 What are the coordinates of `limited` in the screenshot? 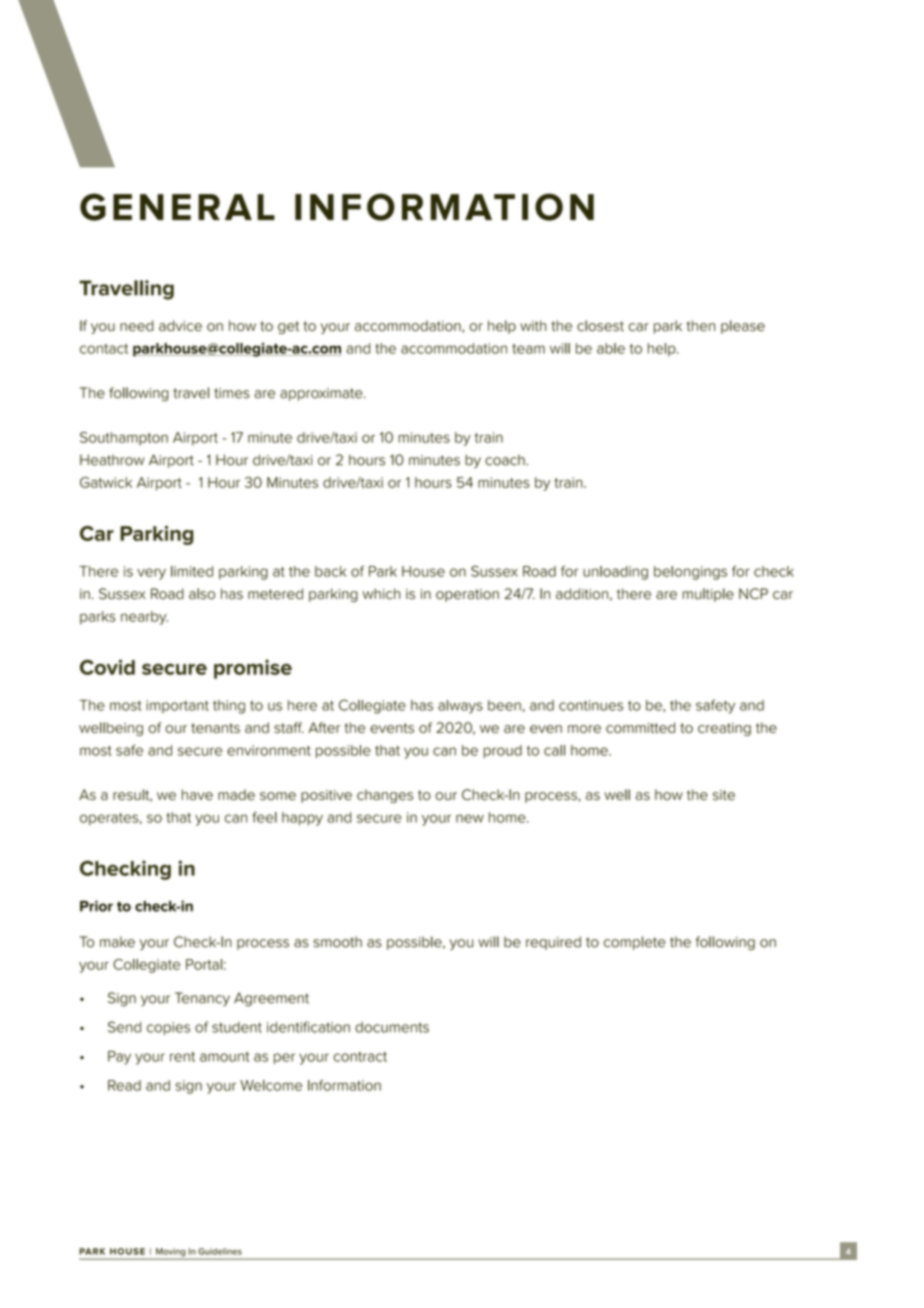 It's located at (192, 571).
